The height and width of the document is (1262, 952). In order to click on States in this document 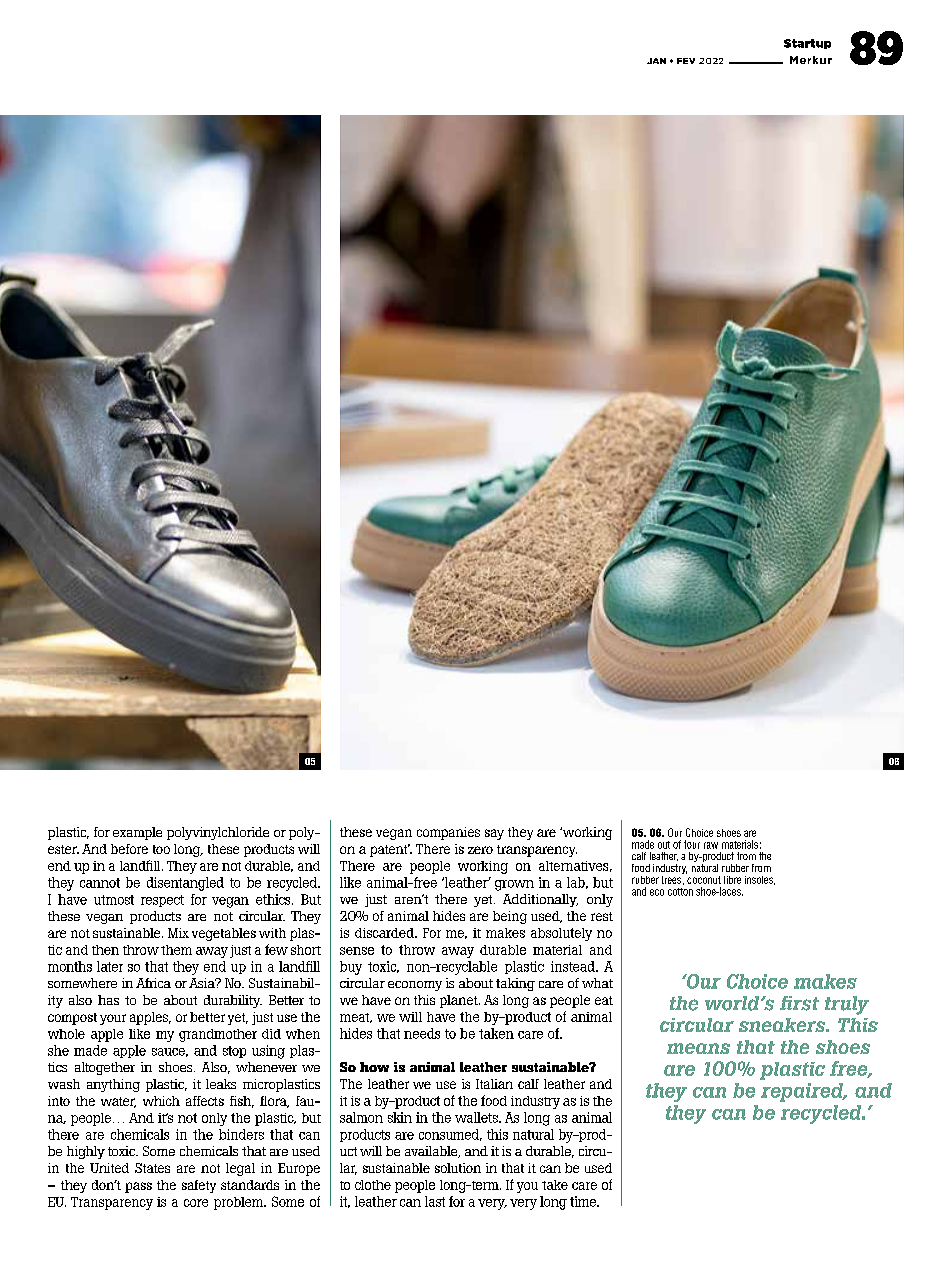, I will do `click(152, 1168)`.
